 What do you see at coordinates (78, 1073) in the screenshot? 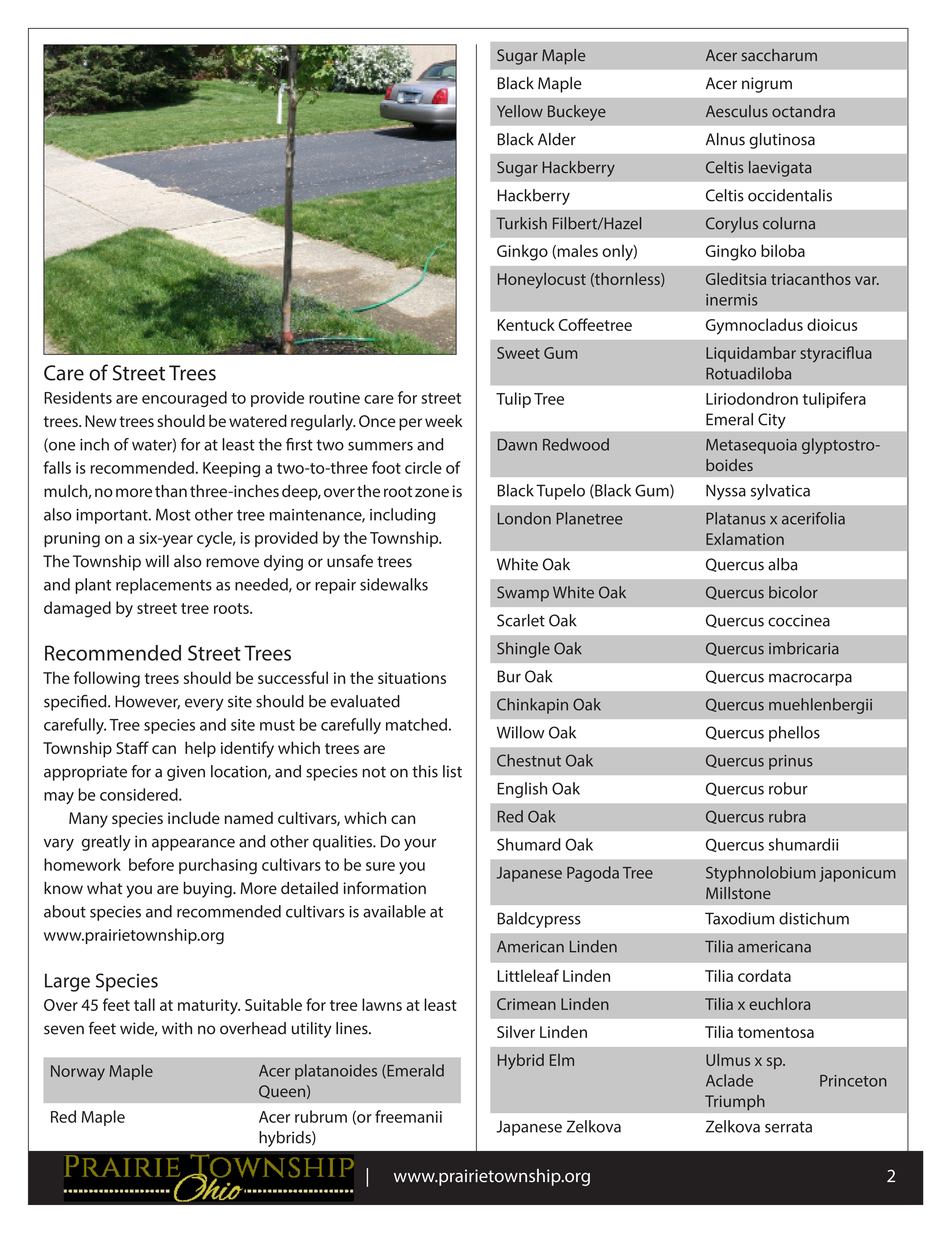
I see `Norway` at bounding box center [78, 1073].
